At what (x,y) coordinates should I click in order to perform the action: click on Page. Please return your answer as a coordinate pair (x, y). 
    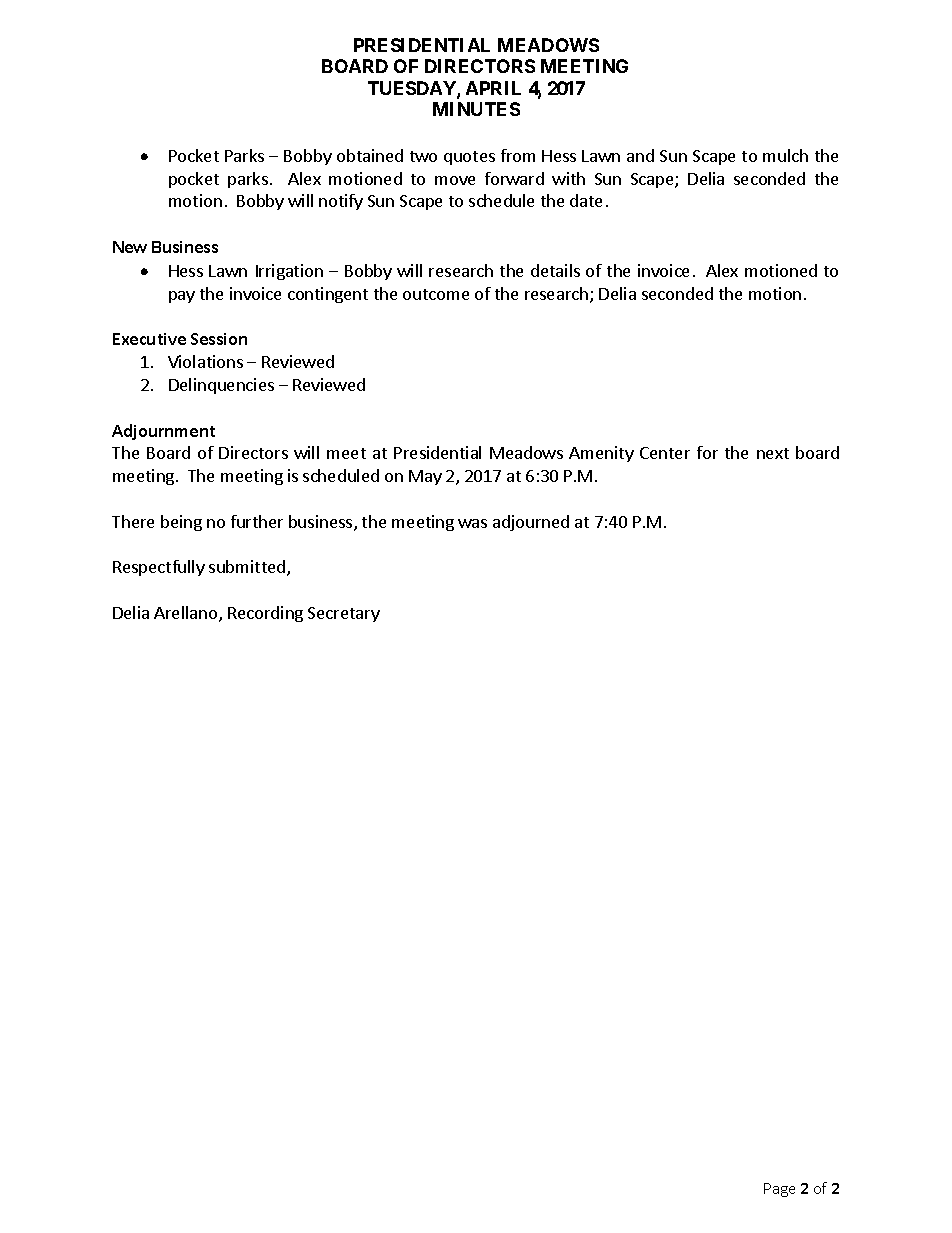
    Looking at the image, I should click on (779, 1190).
